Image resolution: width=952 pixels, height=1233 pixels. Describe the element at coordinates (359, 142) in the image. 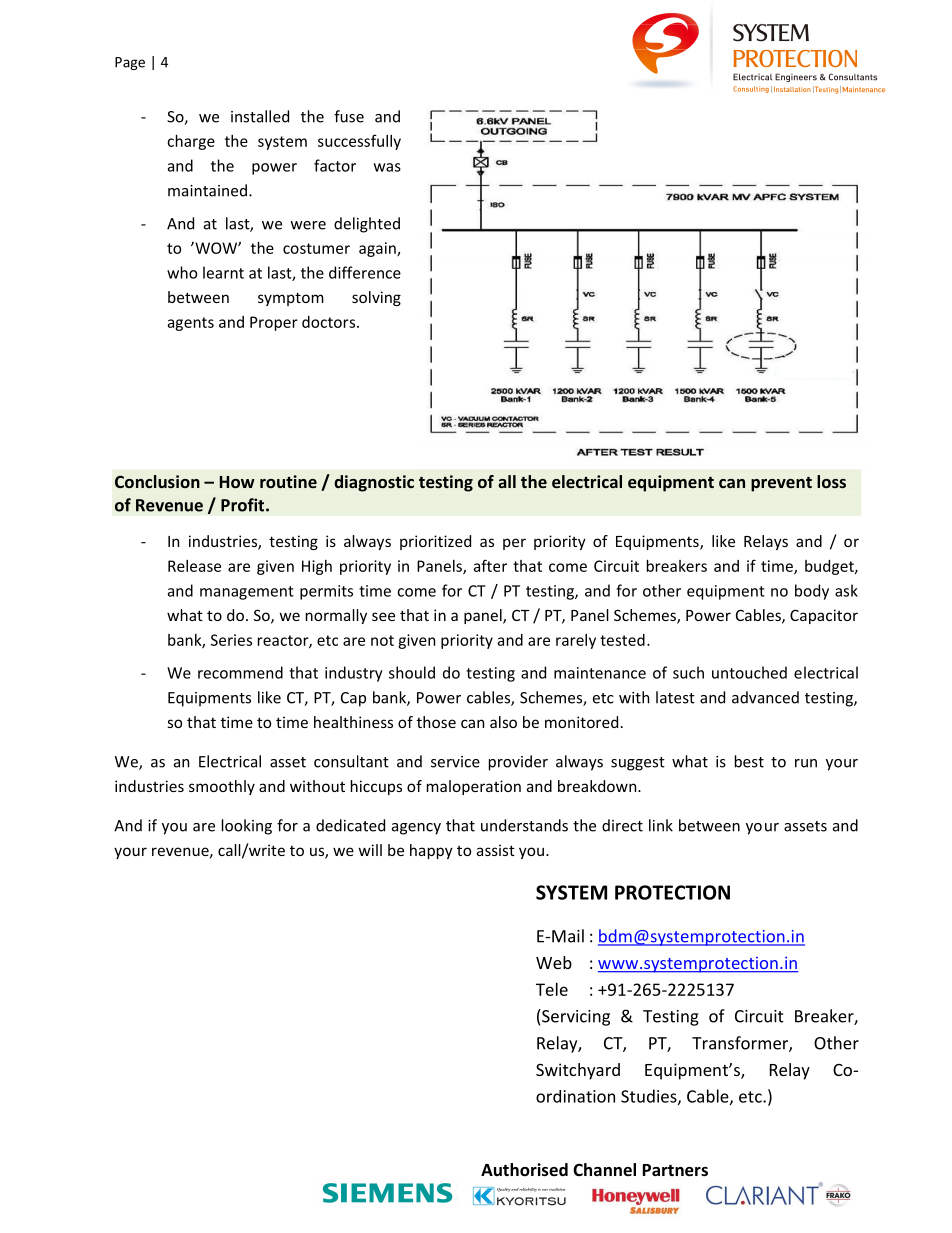

I see `successfully` at that location.
